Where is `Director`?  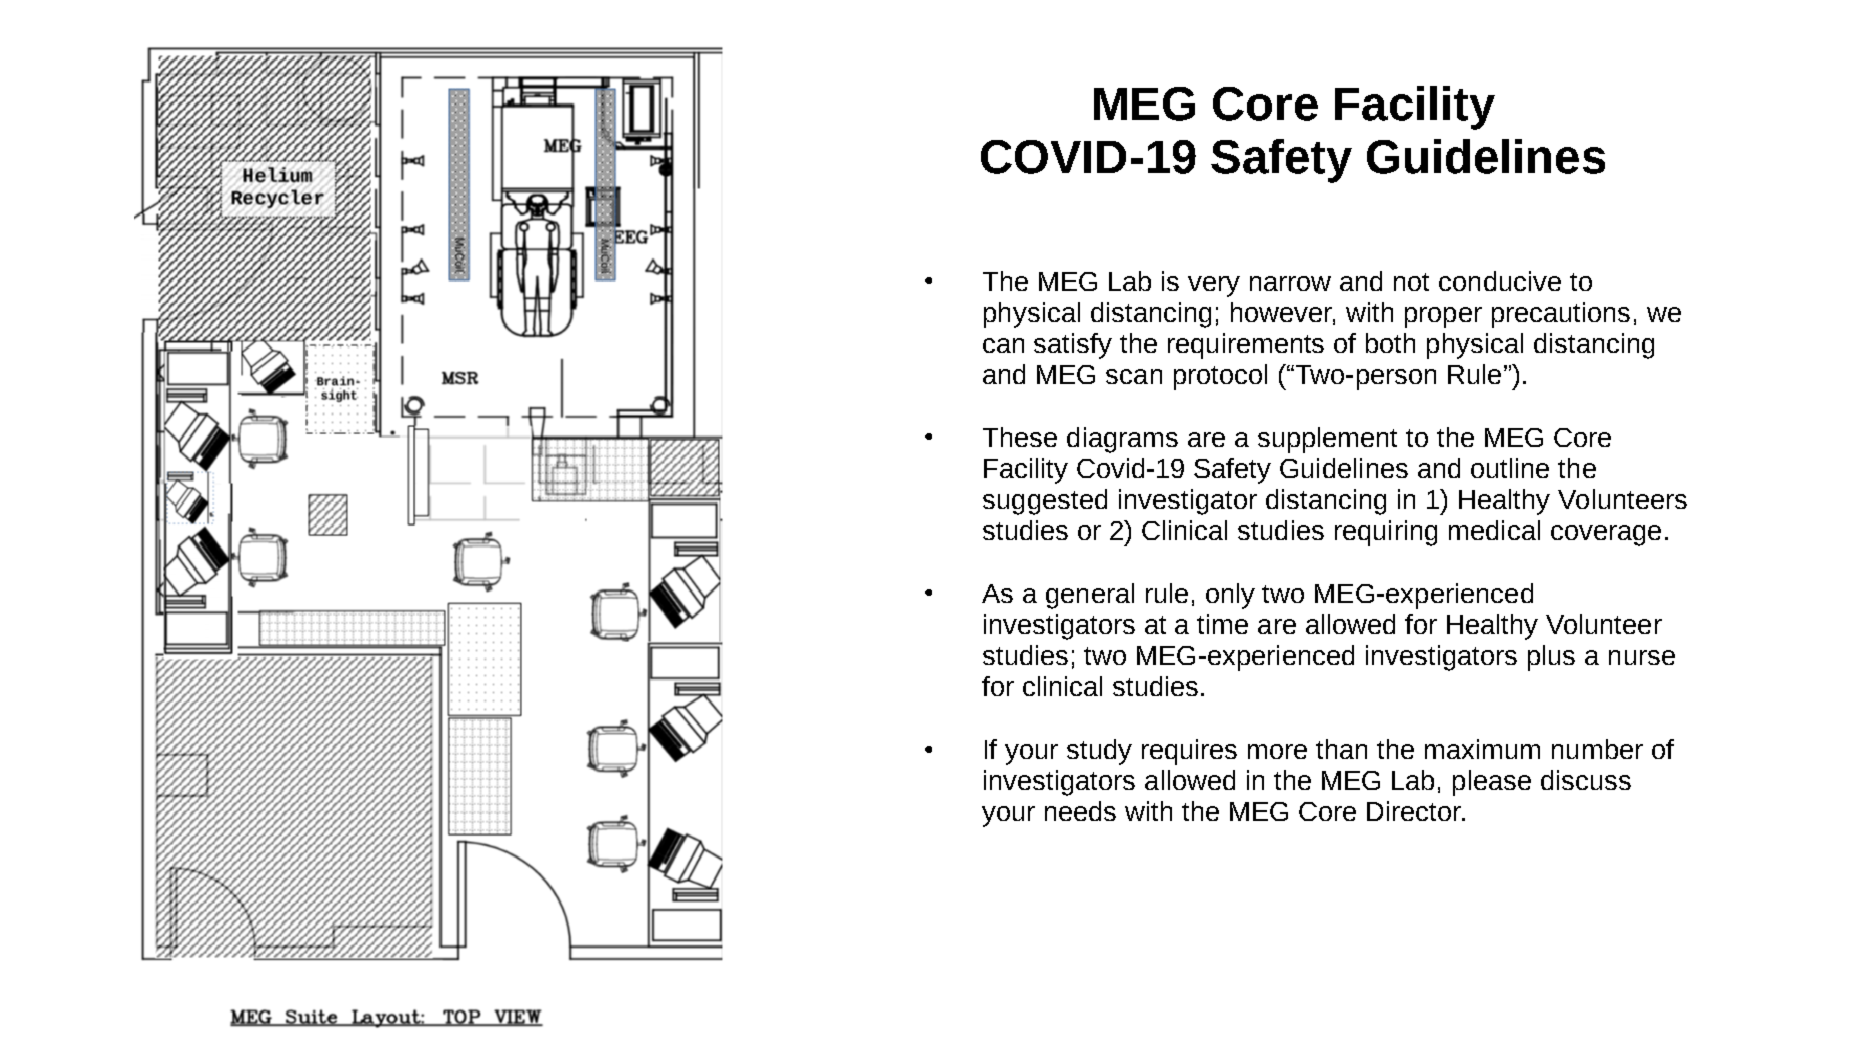 Director is located at coordinates (1415, 811).
